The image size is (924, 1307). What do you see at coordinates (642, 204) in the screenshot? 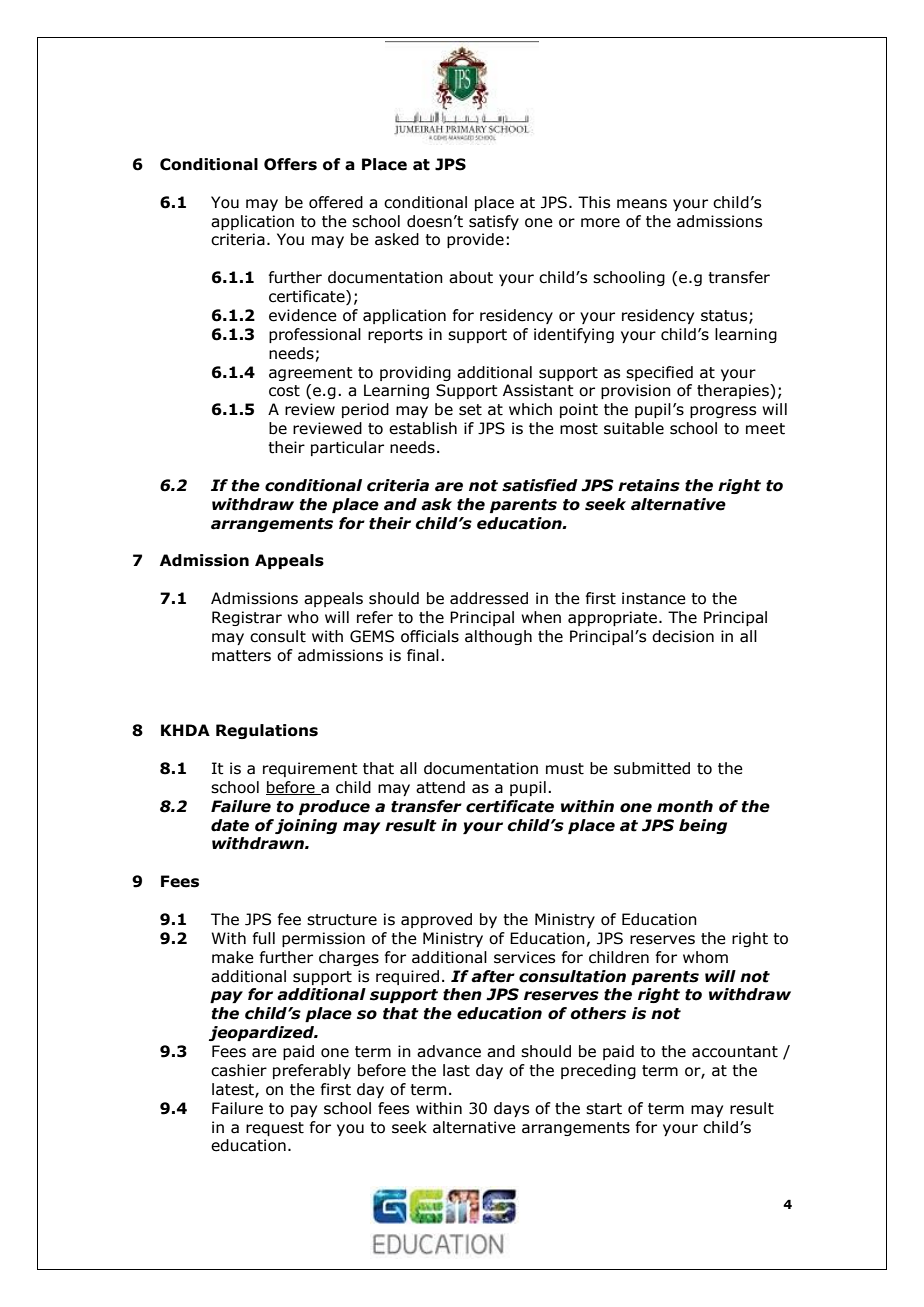
I see `means` at bounding box center [642, 204].
